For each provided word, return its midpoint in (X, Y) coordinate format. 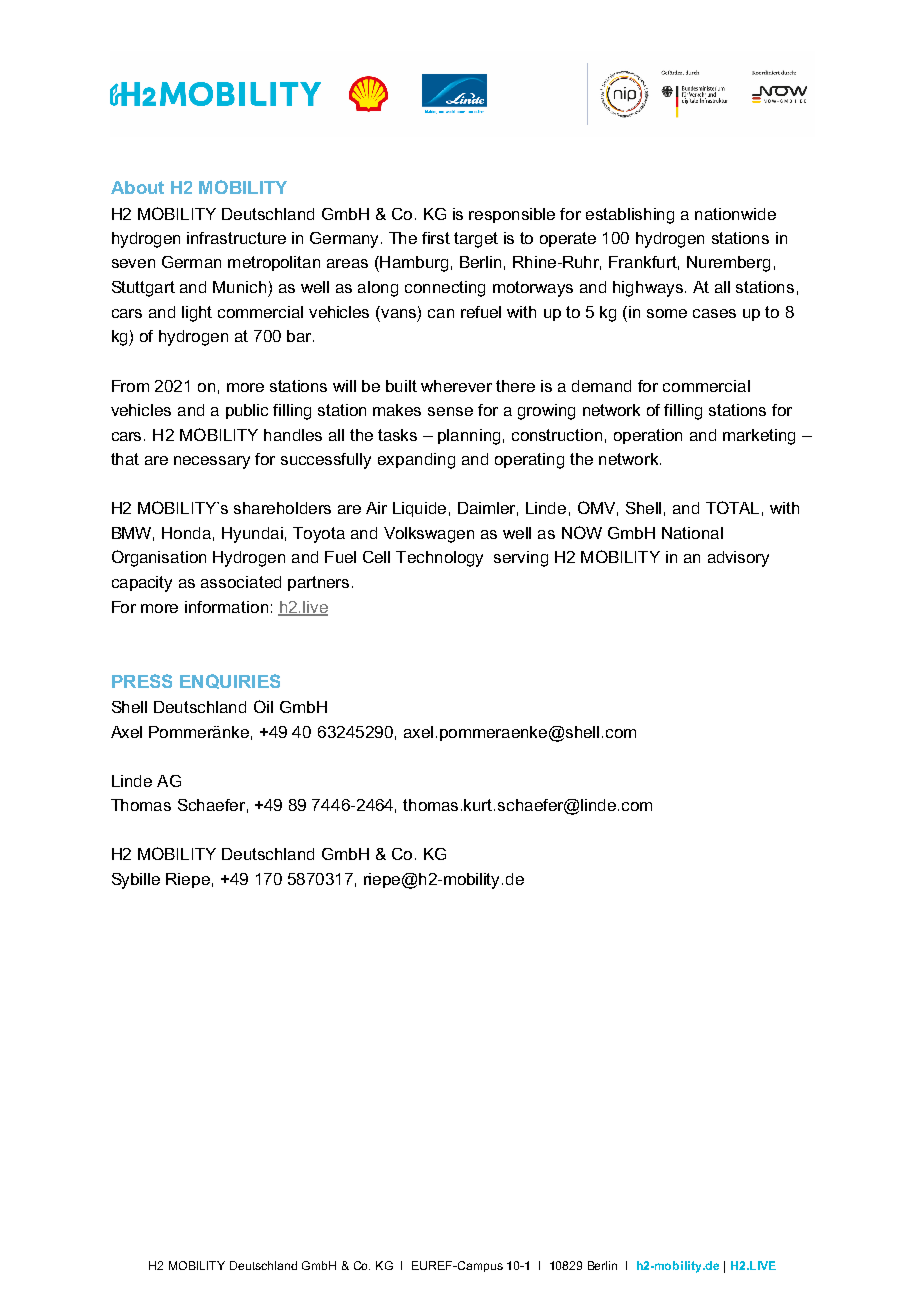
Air (376, 508)
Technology (439, 559)
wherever (456, 386)
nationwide (735, 214)
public (247, 411)
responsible (512, 215)
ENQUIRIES (230, 681)
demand (601, 386)
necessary (212, 462)
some (667, 313)
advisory (738, 559)
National (692, 533)
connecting (445, 289)
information (226, 607)
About (137, 187)
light (197, 314)
